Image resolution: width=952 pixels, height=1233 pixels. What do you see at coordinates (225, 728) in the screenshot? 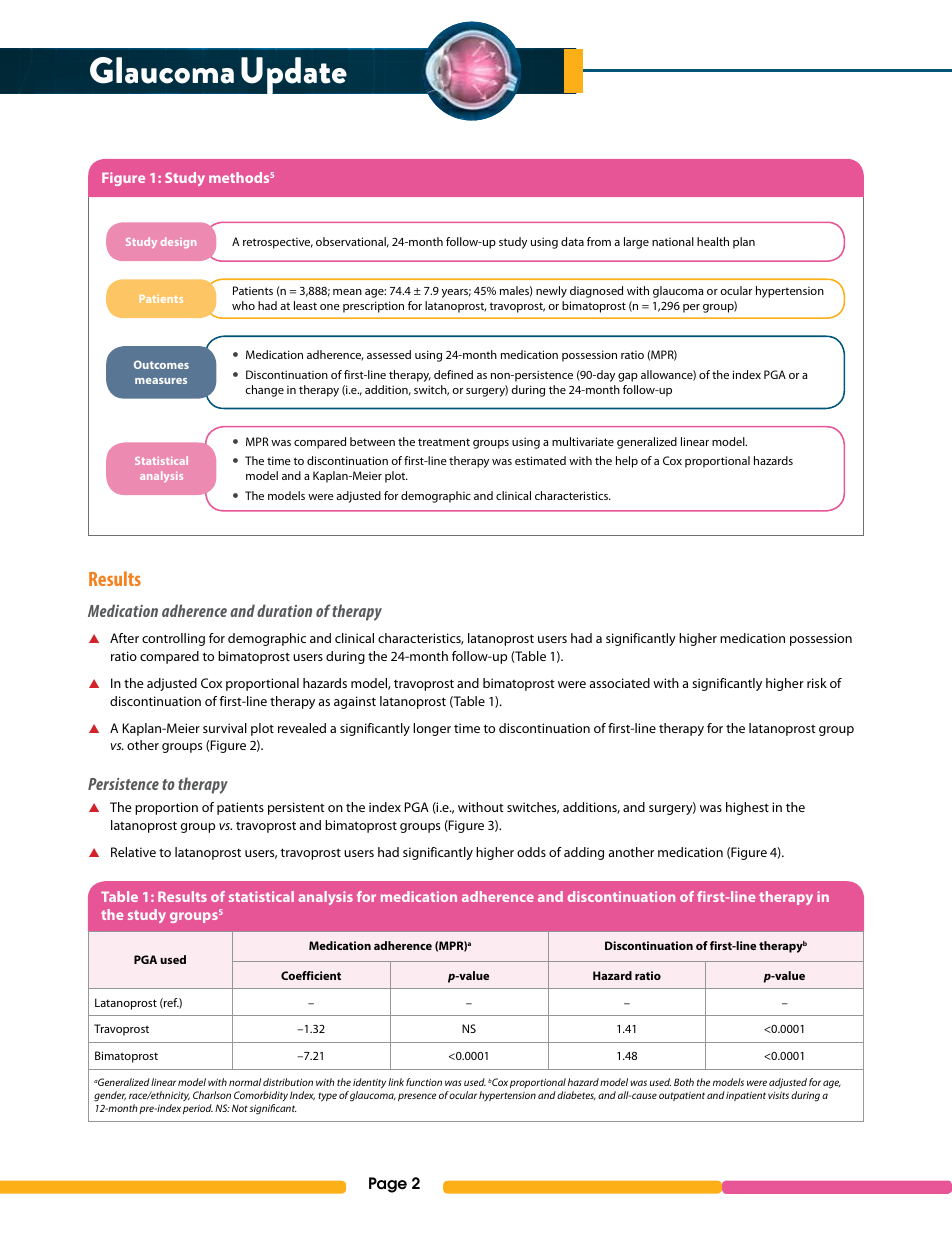
I see `survival` at bounding box center [225, 728].
